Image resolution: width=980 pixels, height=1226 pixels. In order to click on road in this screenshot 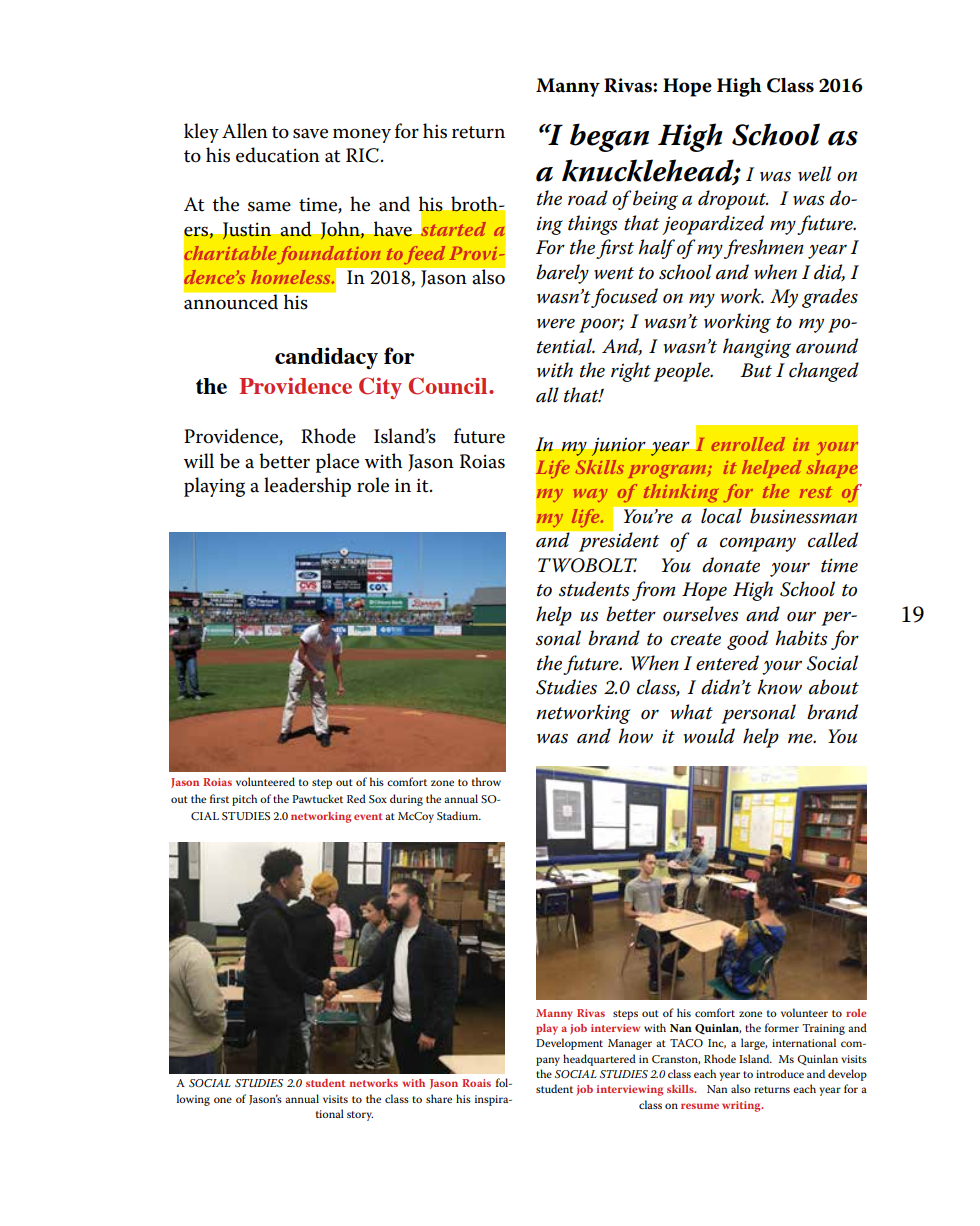, I will do `click(588, 198)`.
